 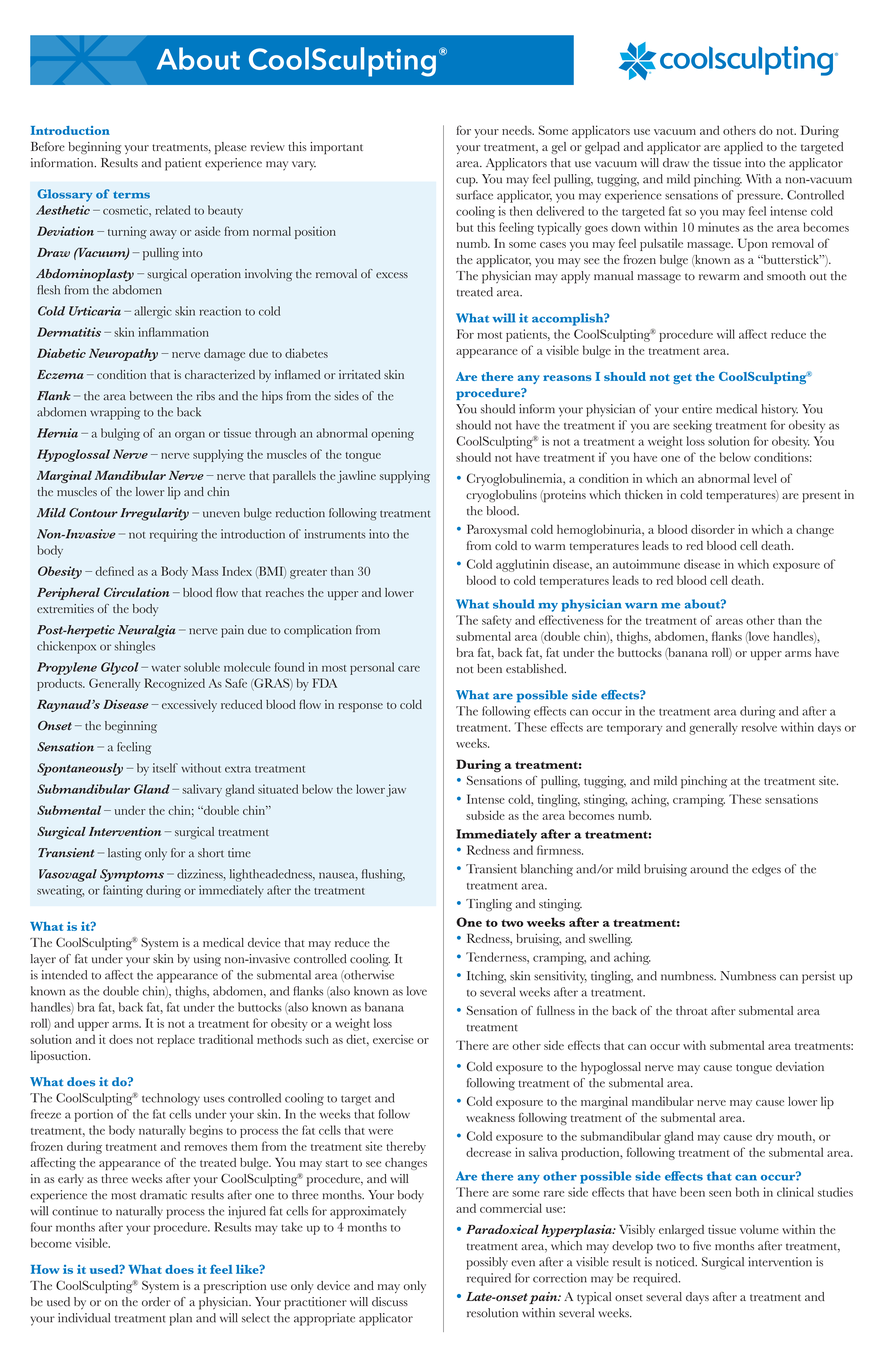 I want to click on discuss, so click(x=390, y=1302).
